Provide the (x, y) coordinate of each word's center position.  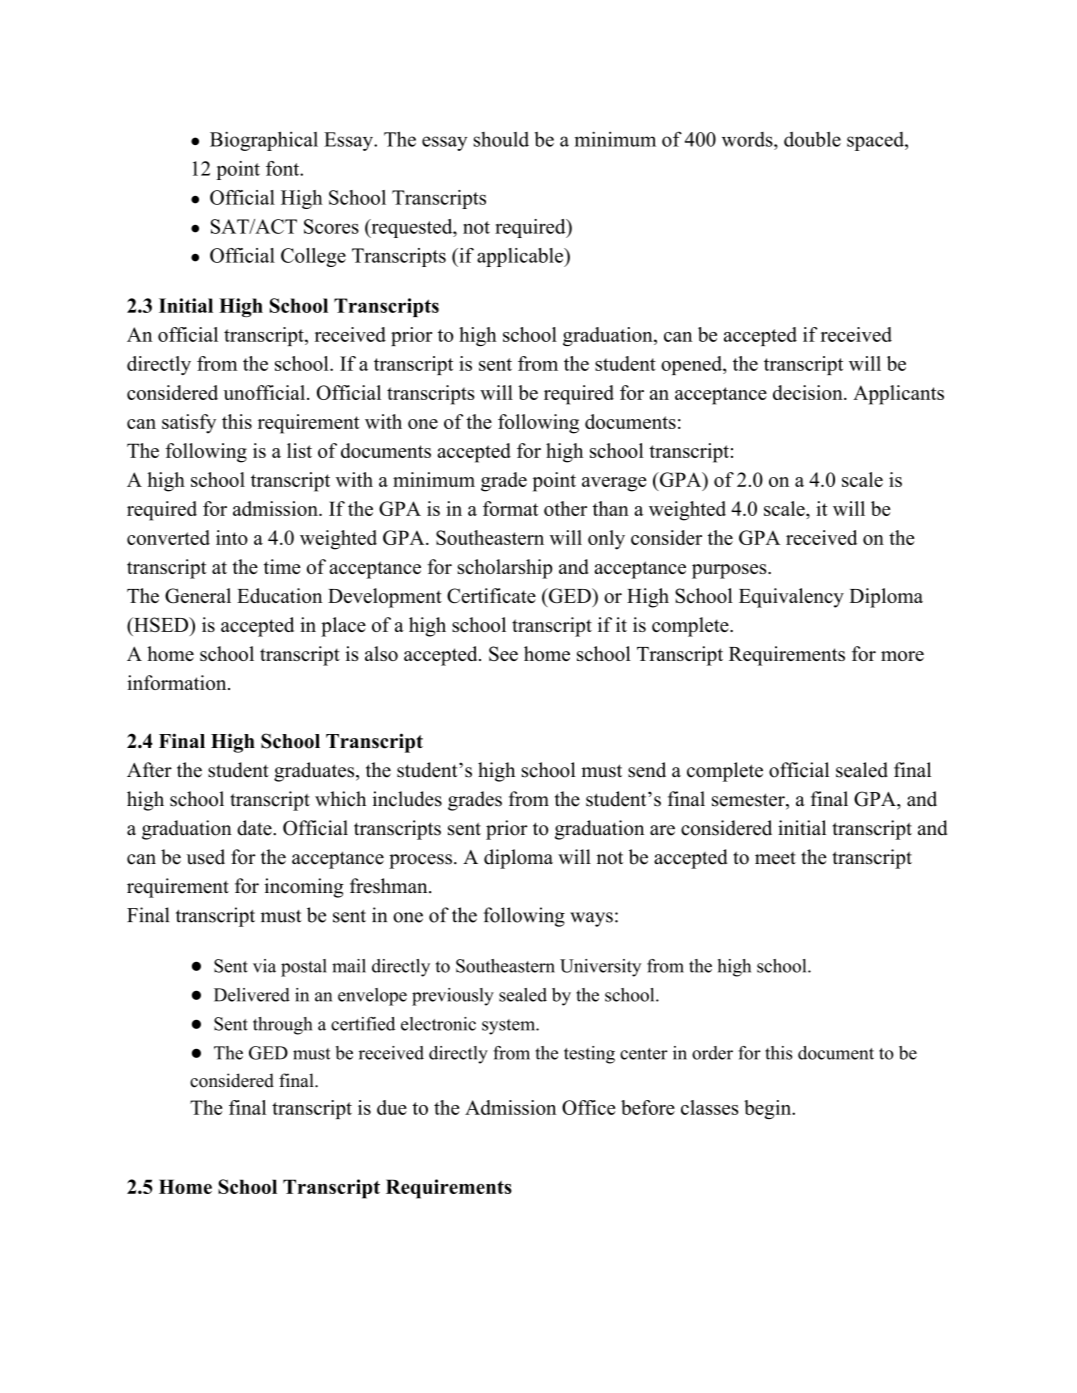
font (284, 168)
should (501, 139)
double (812, 139)
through (282, 1026)
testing (589, 1055)
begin (768, 1109)
